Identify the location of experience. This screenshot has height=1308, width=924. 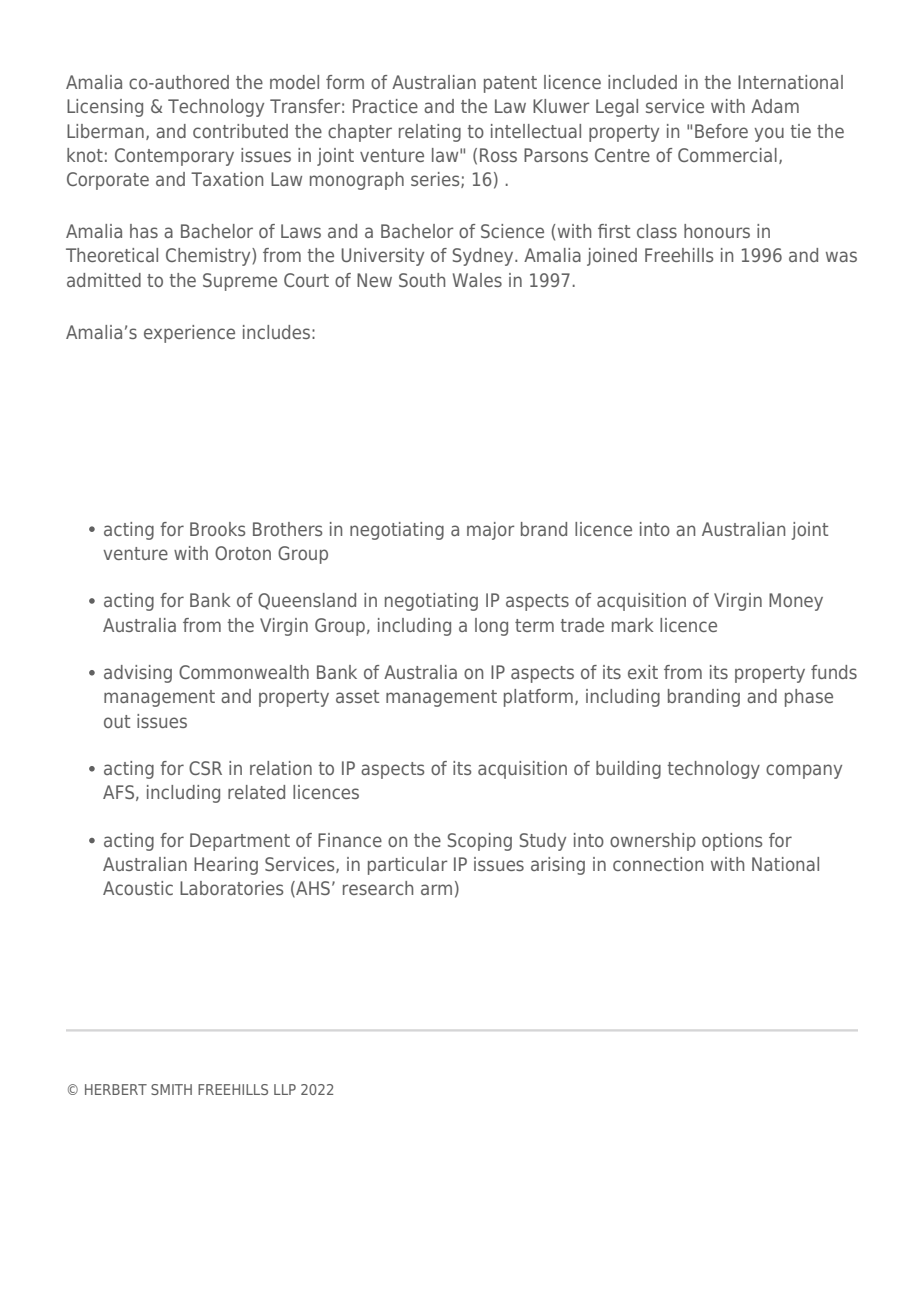
(189, 334).
